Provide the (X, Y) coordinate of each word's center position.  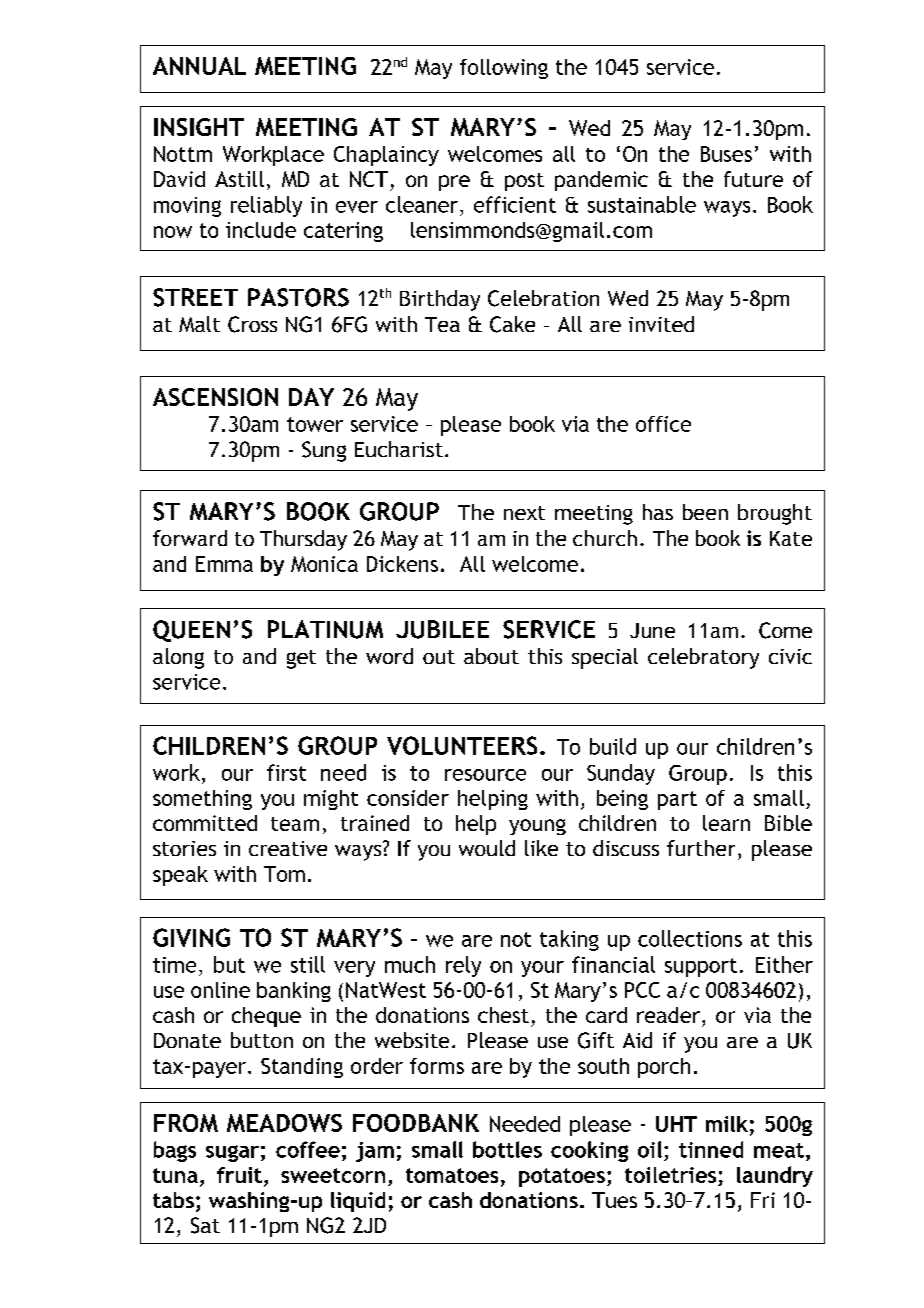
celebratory (703, 658)
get (301, 659)
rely (463, 966)
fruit (239, 1175)
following (504, 69)
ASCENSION (215, 397)
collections (690, 938)
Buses (726, 154)
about (491, 656)
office (663, 424)
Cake (512, 324)
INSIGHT (199, 127)
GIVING (191, 937)
